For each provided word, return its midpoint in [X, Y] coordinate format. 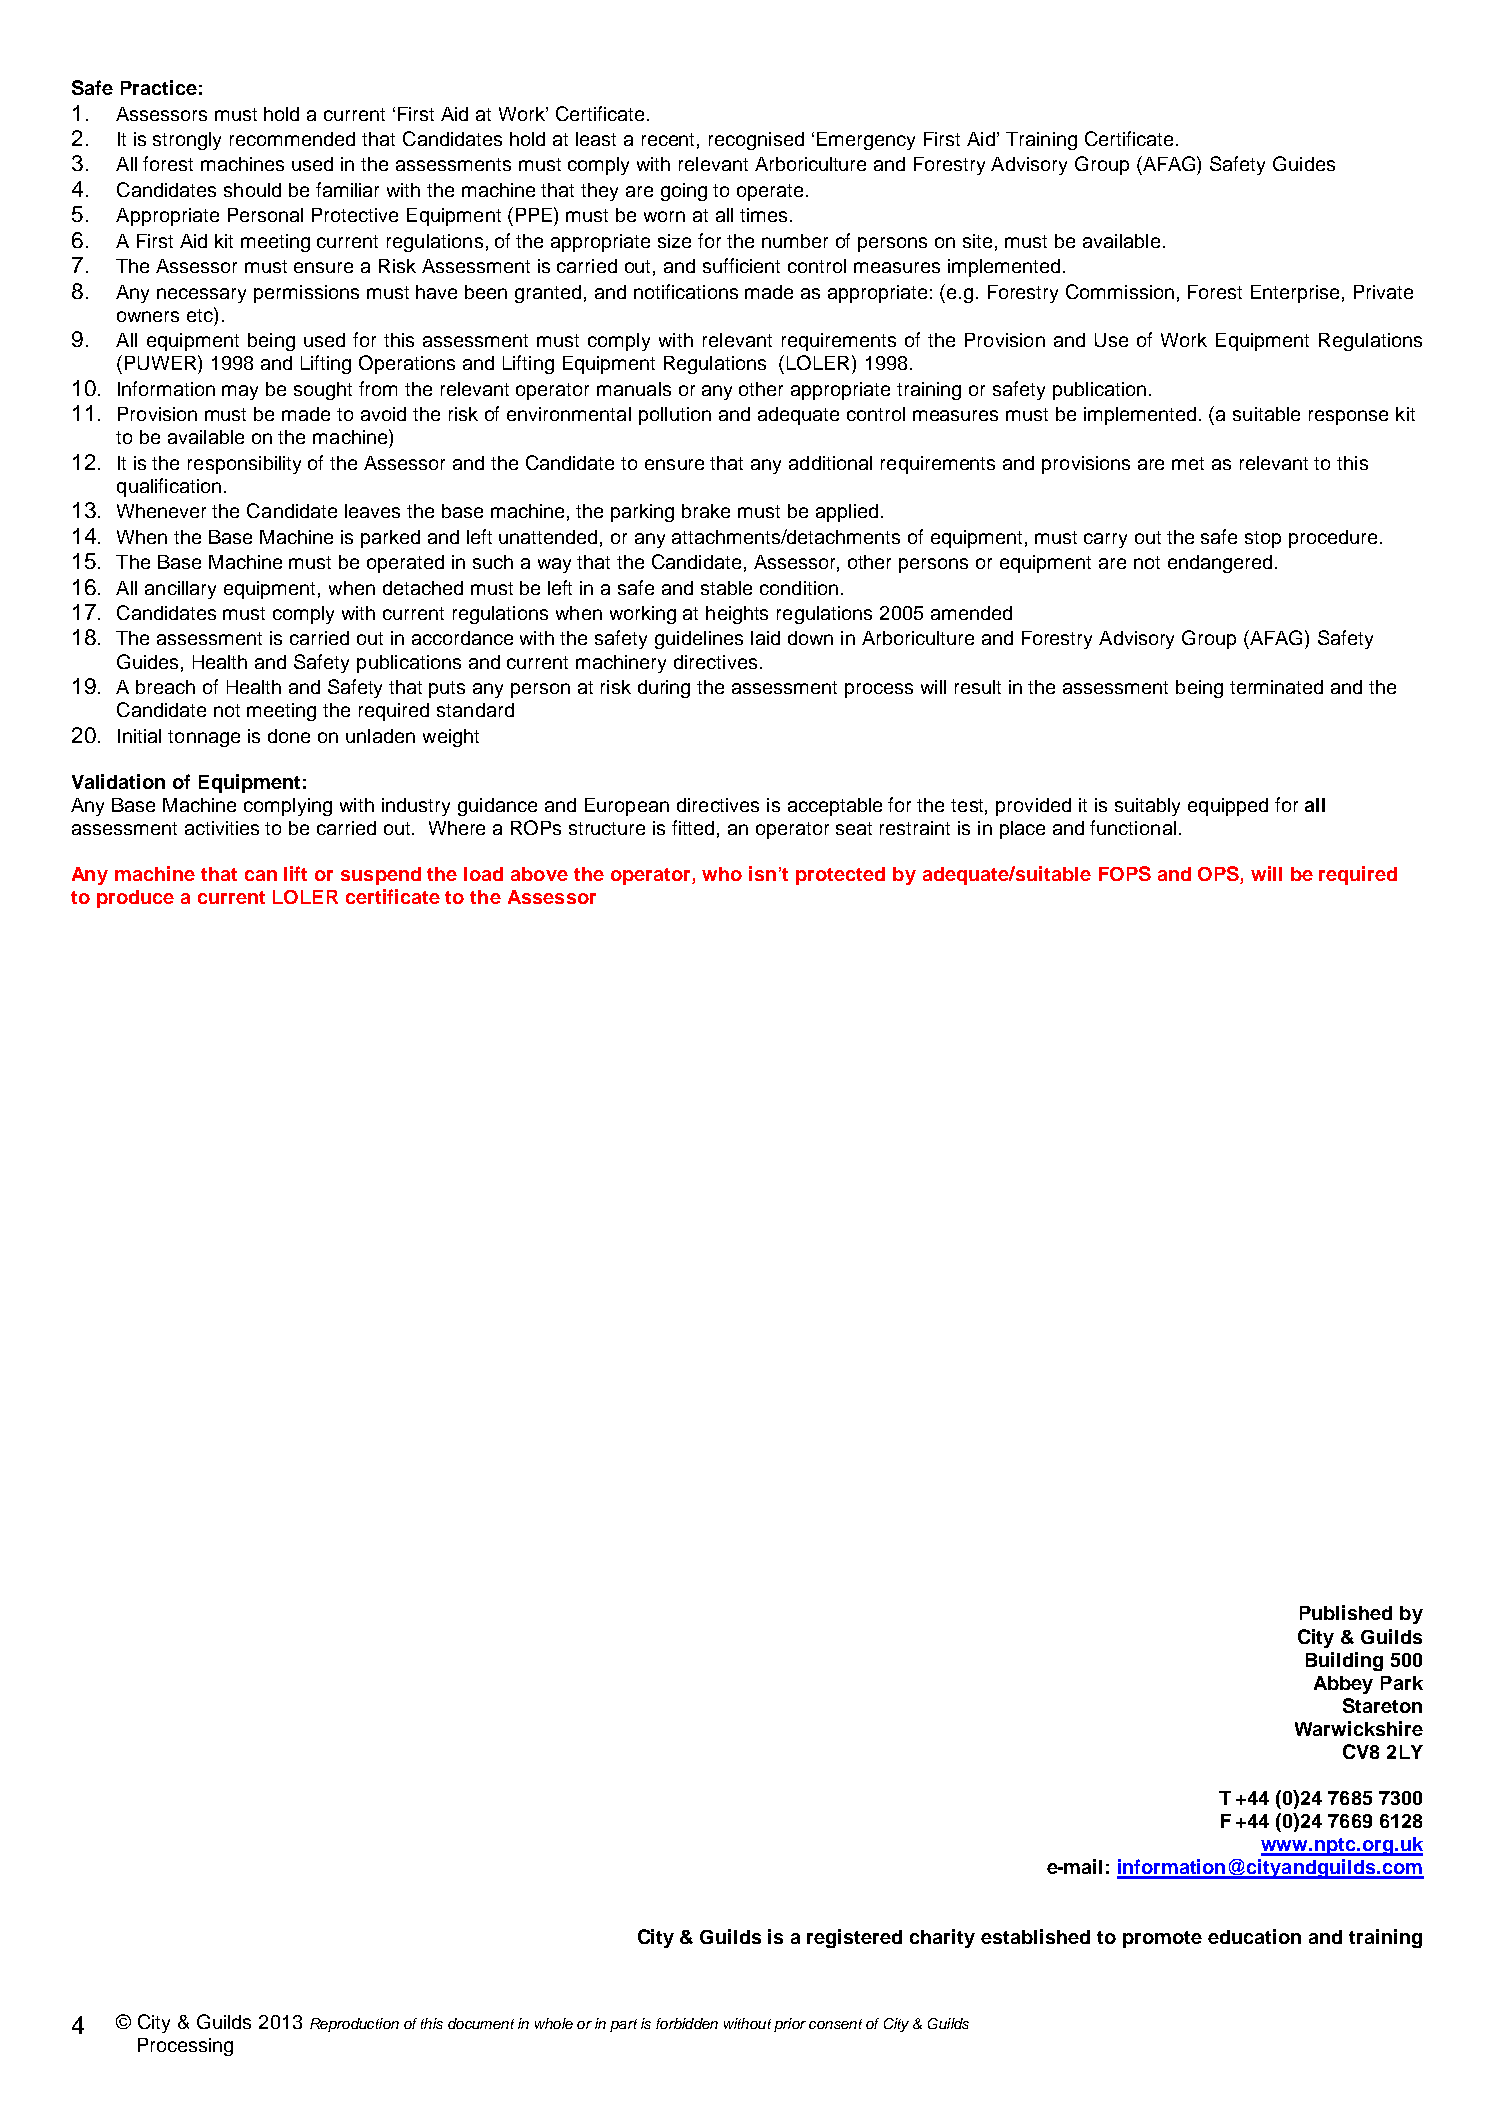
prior [790, 2025]
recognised [756, 141]
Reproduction [354, 2025]
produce [135, 899]
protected [840, 876]
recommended [292, 139]
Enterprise [1295, 294]
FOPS [1125, 873]
